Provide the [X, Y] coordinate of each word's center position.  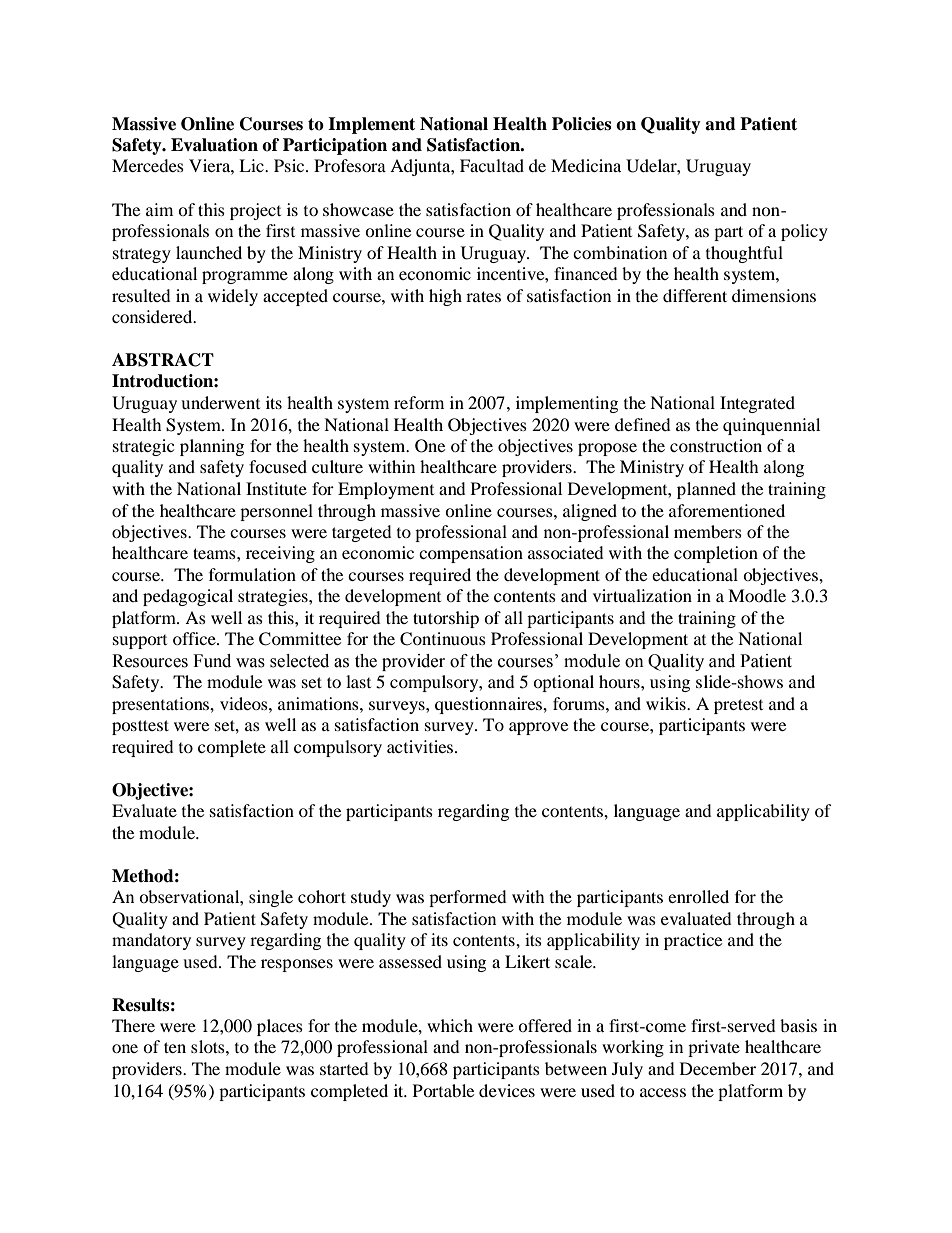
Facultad [492, 165]
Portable [443, 1090]
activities [421, 746]
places [280, 1027]
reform [419, 402]
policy [804, 232]
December [718, 1068]
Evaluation [214, 145]
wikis [667, 703]
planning [212, 447]
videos [245, 703]
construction [716, 445]
